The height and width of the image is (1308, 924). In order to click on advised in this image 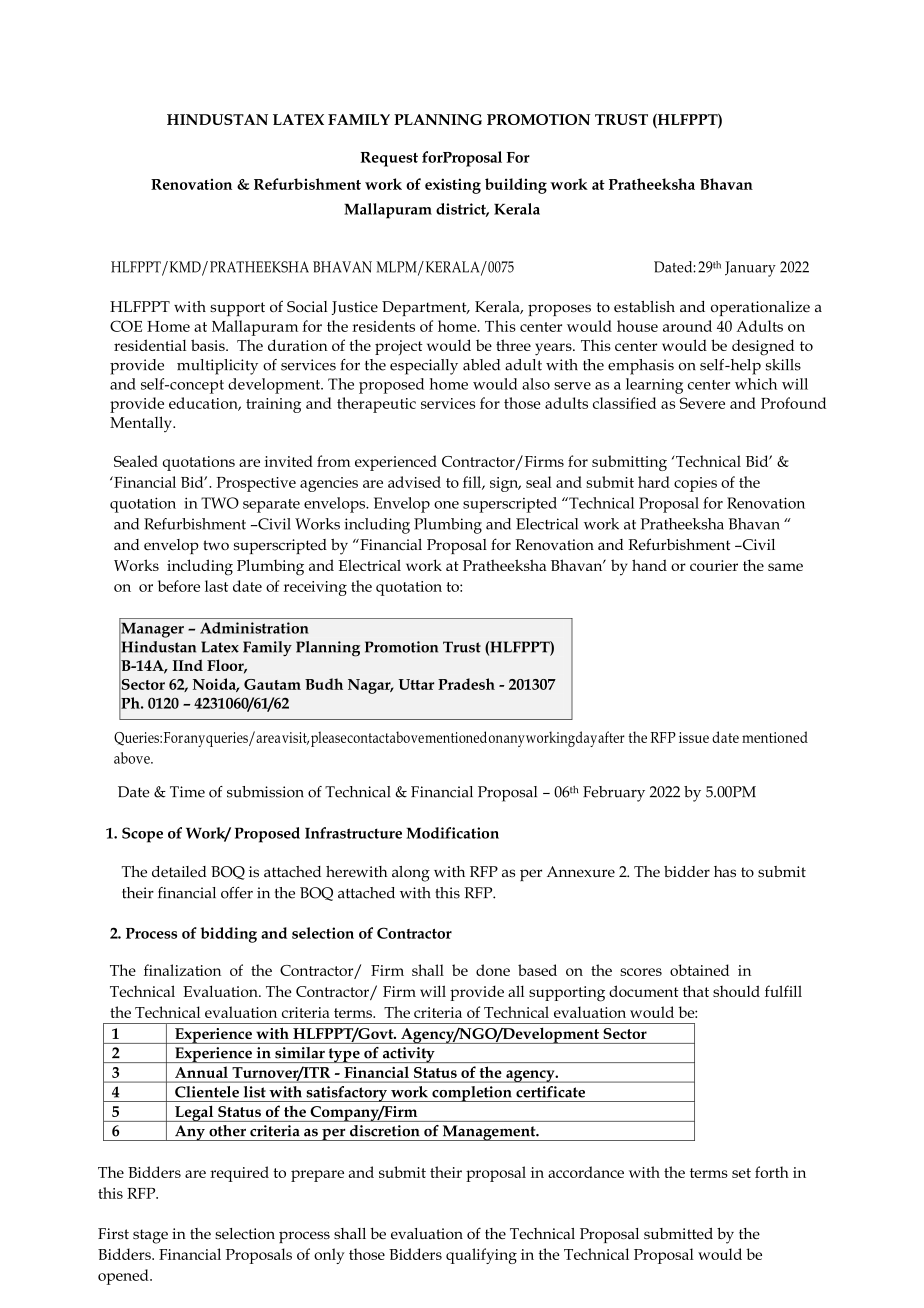, I will do `click(414, 482)`.
